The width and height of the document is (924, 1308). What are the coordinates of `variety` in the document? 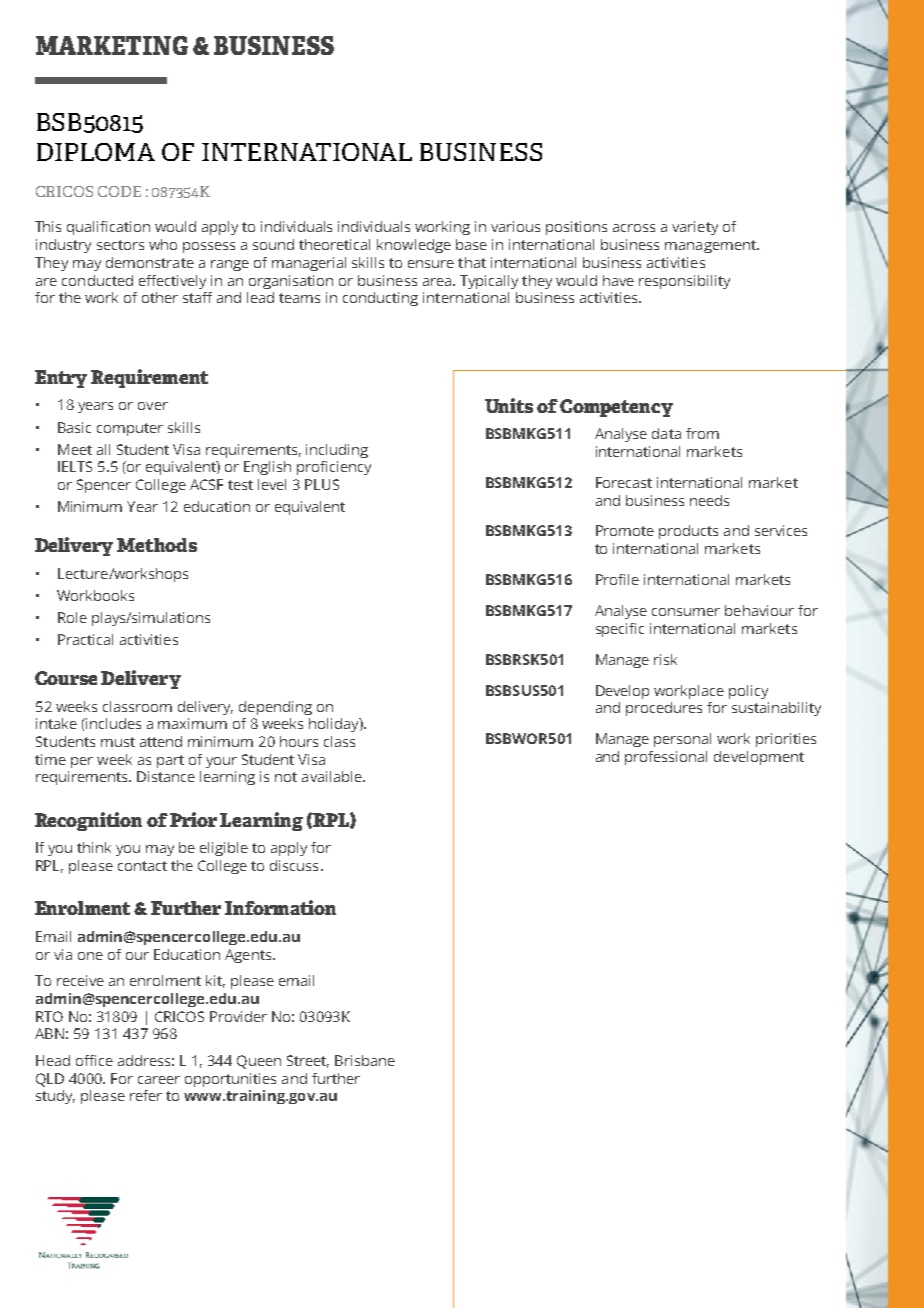 It's located at (695, 228).
